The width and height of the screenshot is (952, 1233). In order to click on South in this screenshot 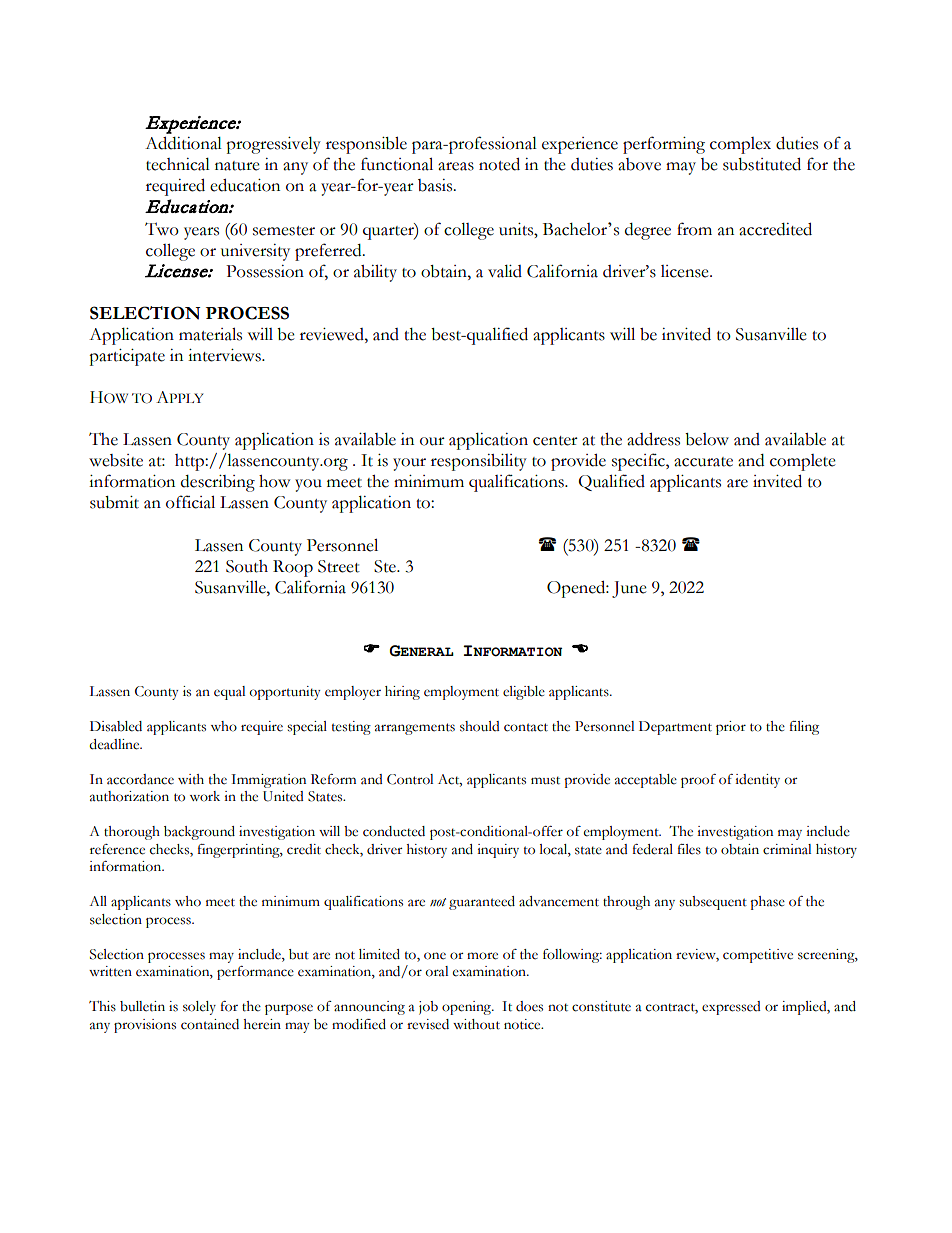, I will do `click(247, 566)`.
